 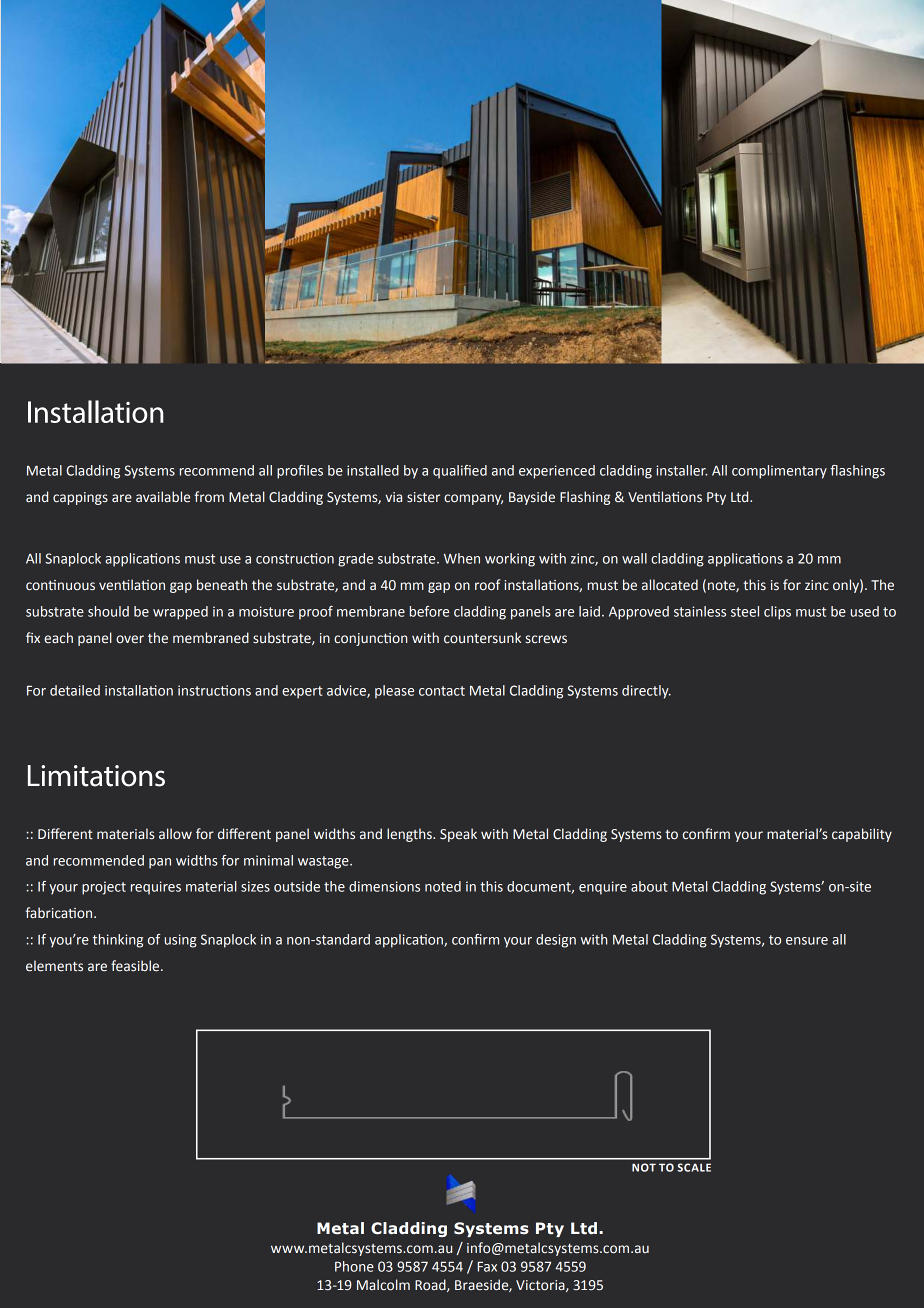 I want to click on SCALE, so click(x=694, y=1167).
